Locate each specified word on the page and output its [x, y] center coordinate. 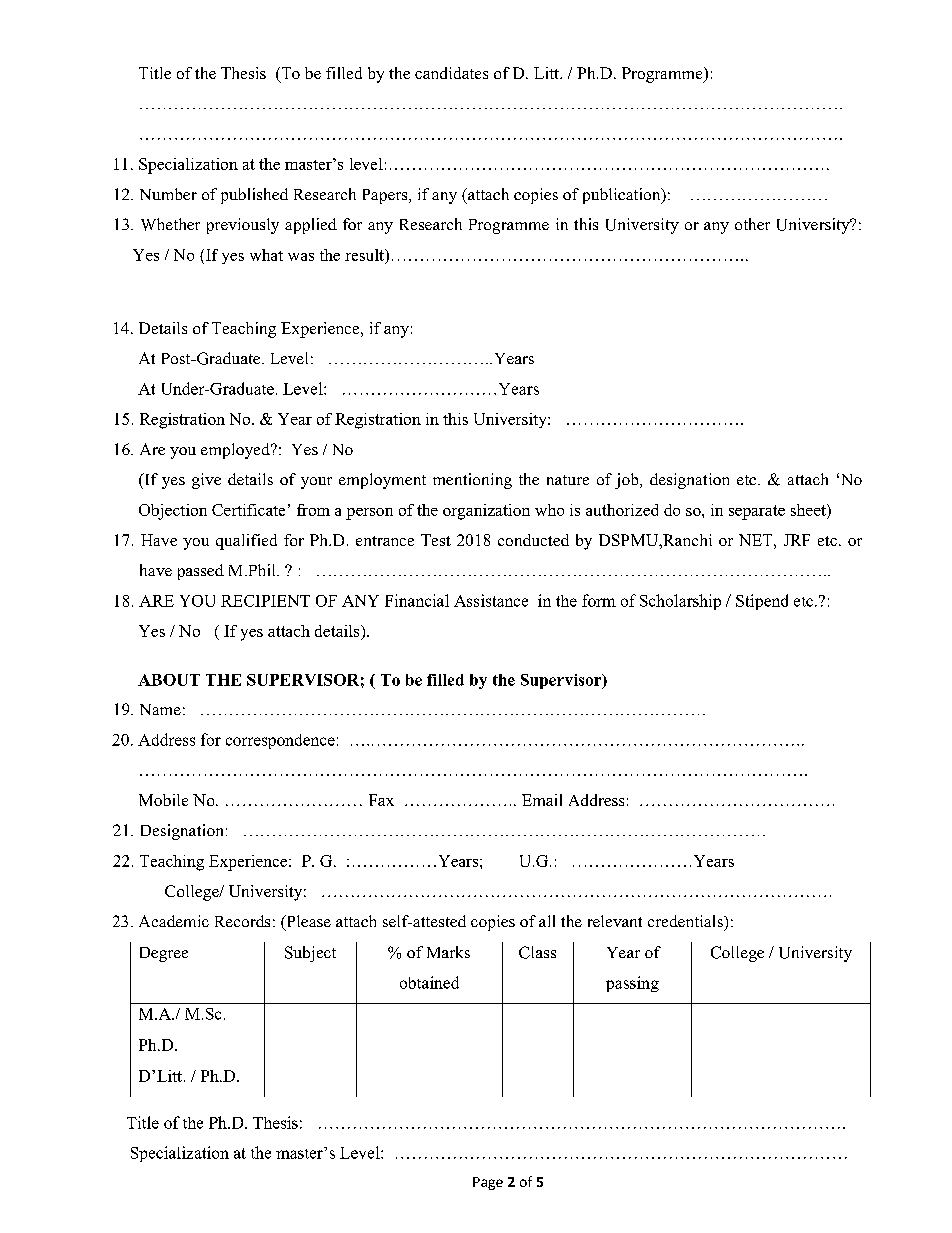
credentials [686, 921]
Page [488, 1183]
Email [542, 800]
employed [236, 451]
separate [757, 512]
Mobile [163, 800]
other [752, 224]
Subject [310, 954]
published [254, 196]
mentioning [472, 481]
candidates [451, 73]
